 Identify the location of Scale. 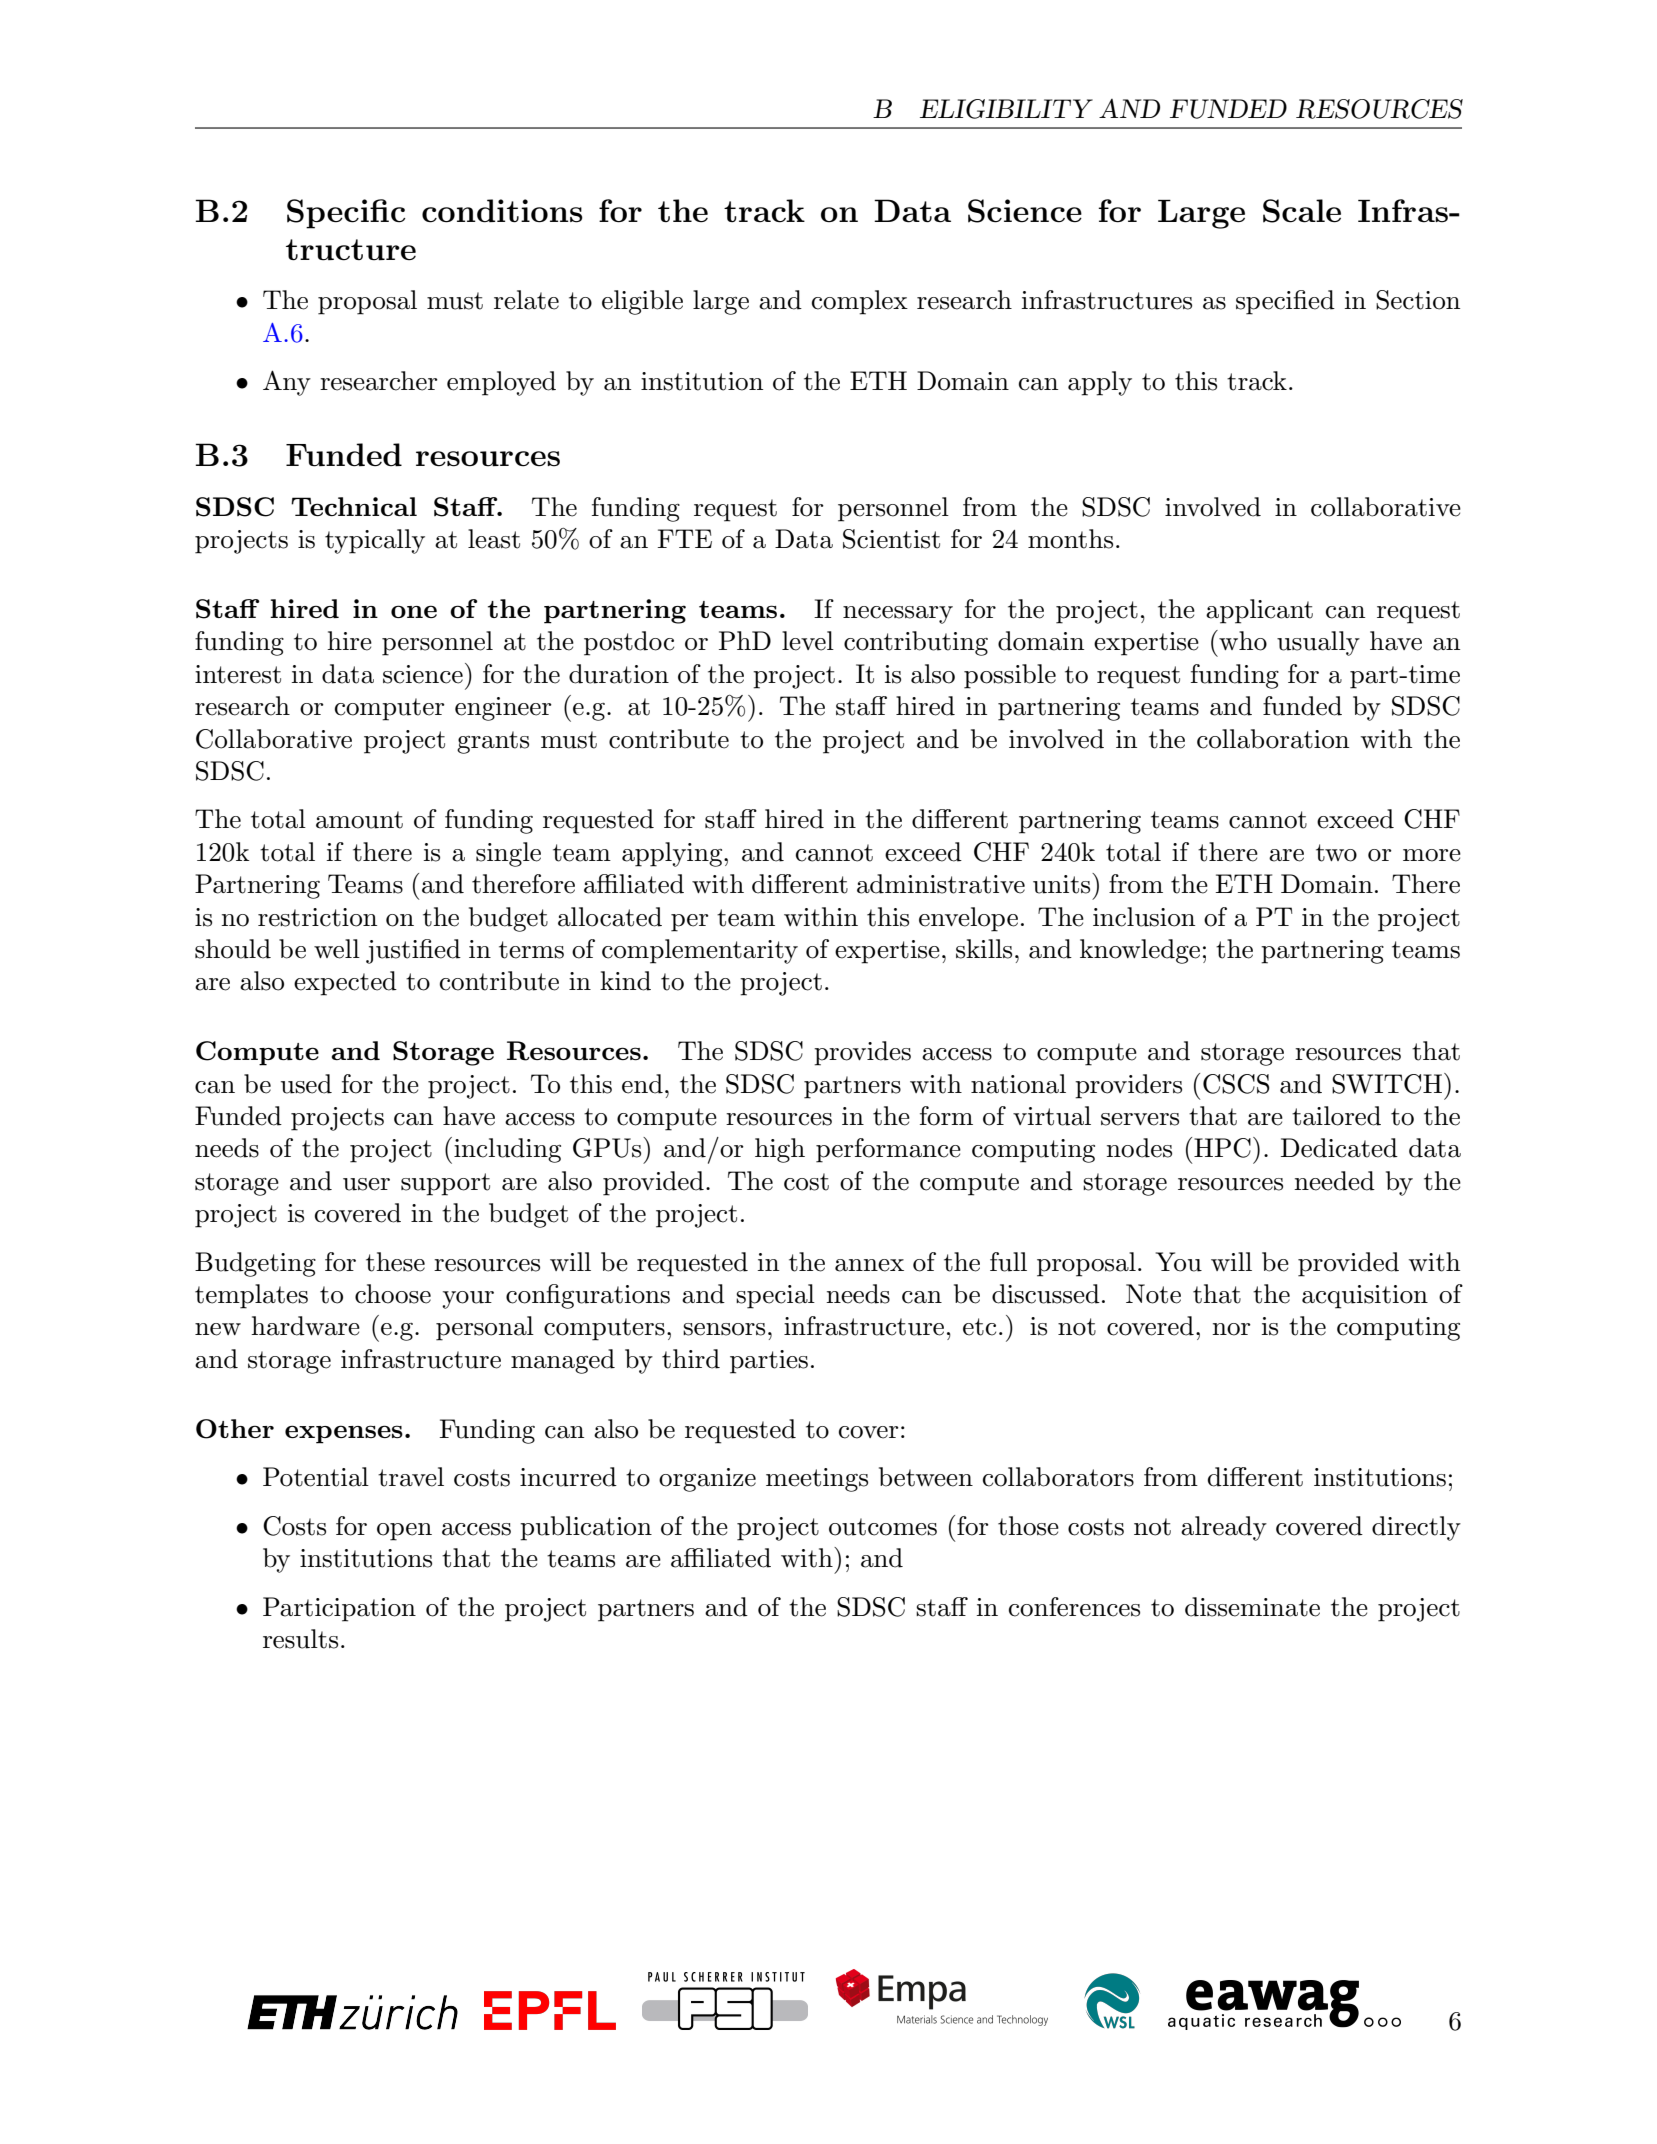
(1302, 211).
